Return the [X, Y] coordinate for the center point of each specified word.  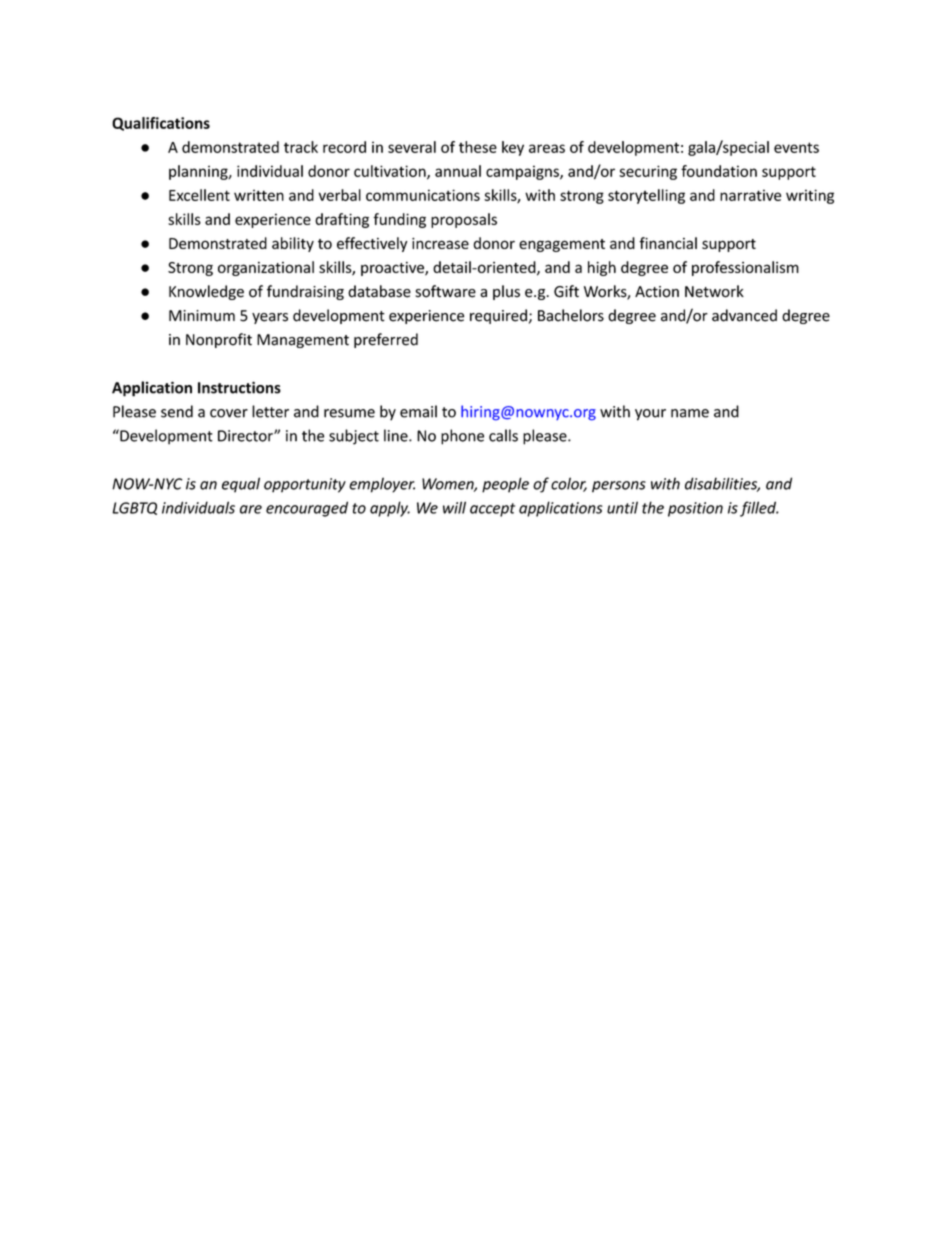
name [690, 413]
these [478, 147]
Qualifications [161, 124]
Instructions [239, 387]
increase [440, 243]
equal [241, 485]
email [418, 411]
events [796, 147]
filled [759, 509]
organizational [266, 268]
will [454, 507]
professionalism [745, 268]
